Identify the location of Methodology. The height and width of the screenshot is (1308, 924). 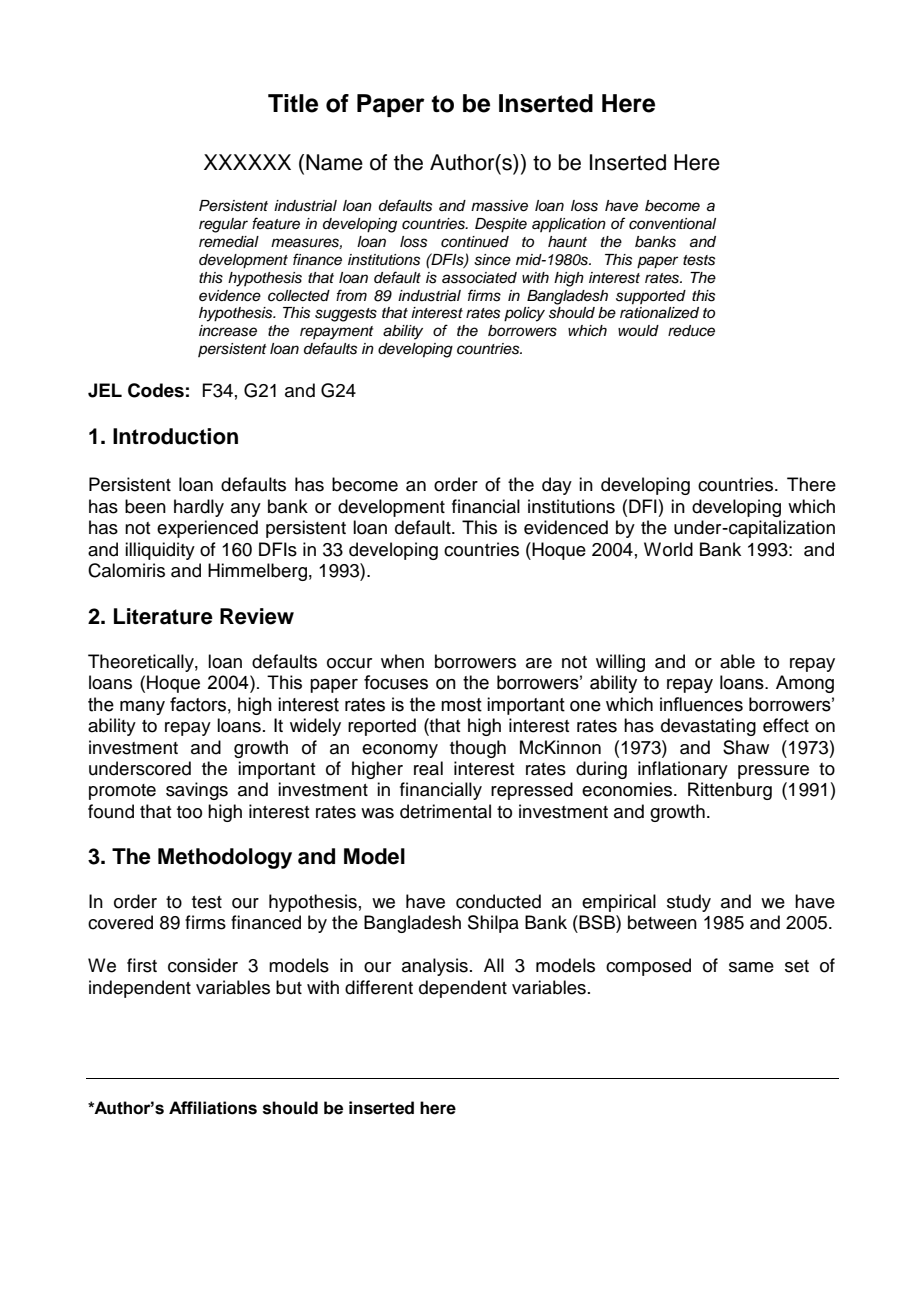
(225, 858).
